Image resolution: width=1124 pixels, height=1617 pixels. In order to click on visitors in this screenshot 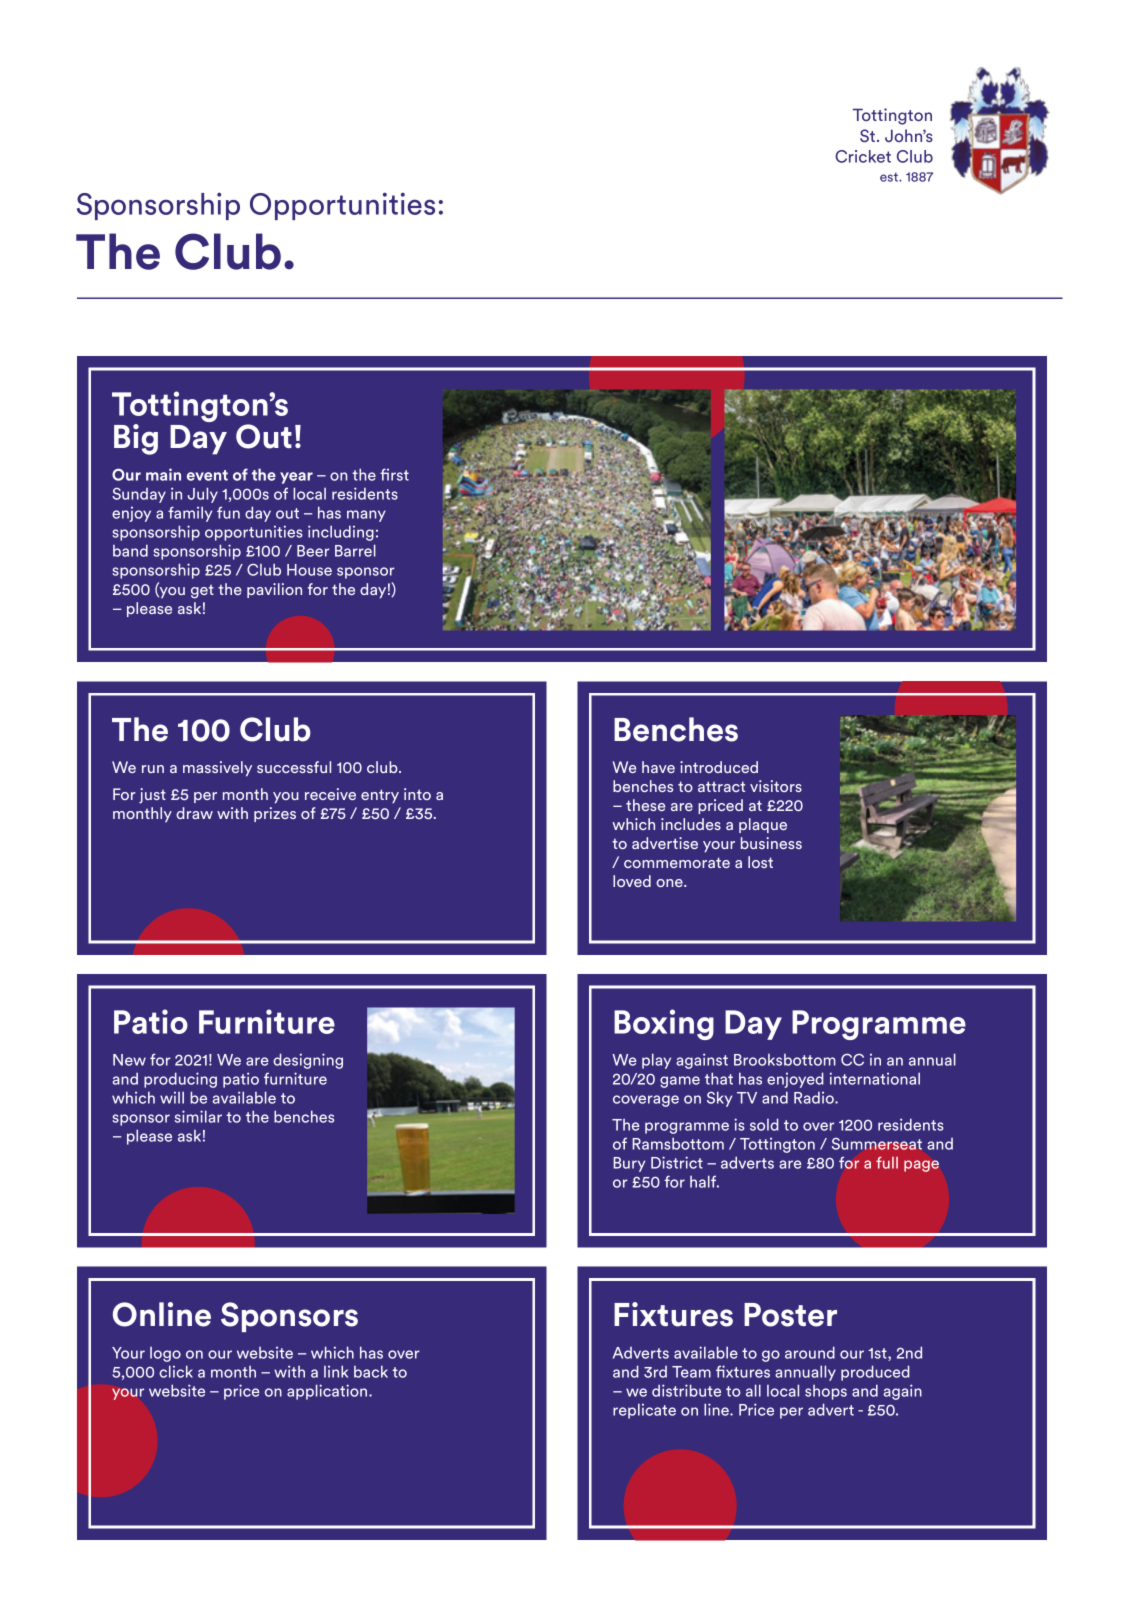, I will do `click(776, 786)`.
